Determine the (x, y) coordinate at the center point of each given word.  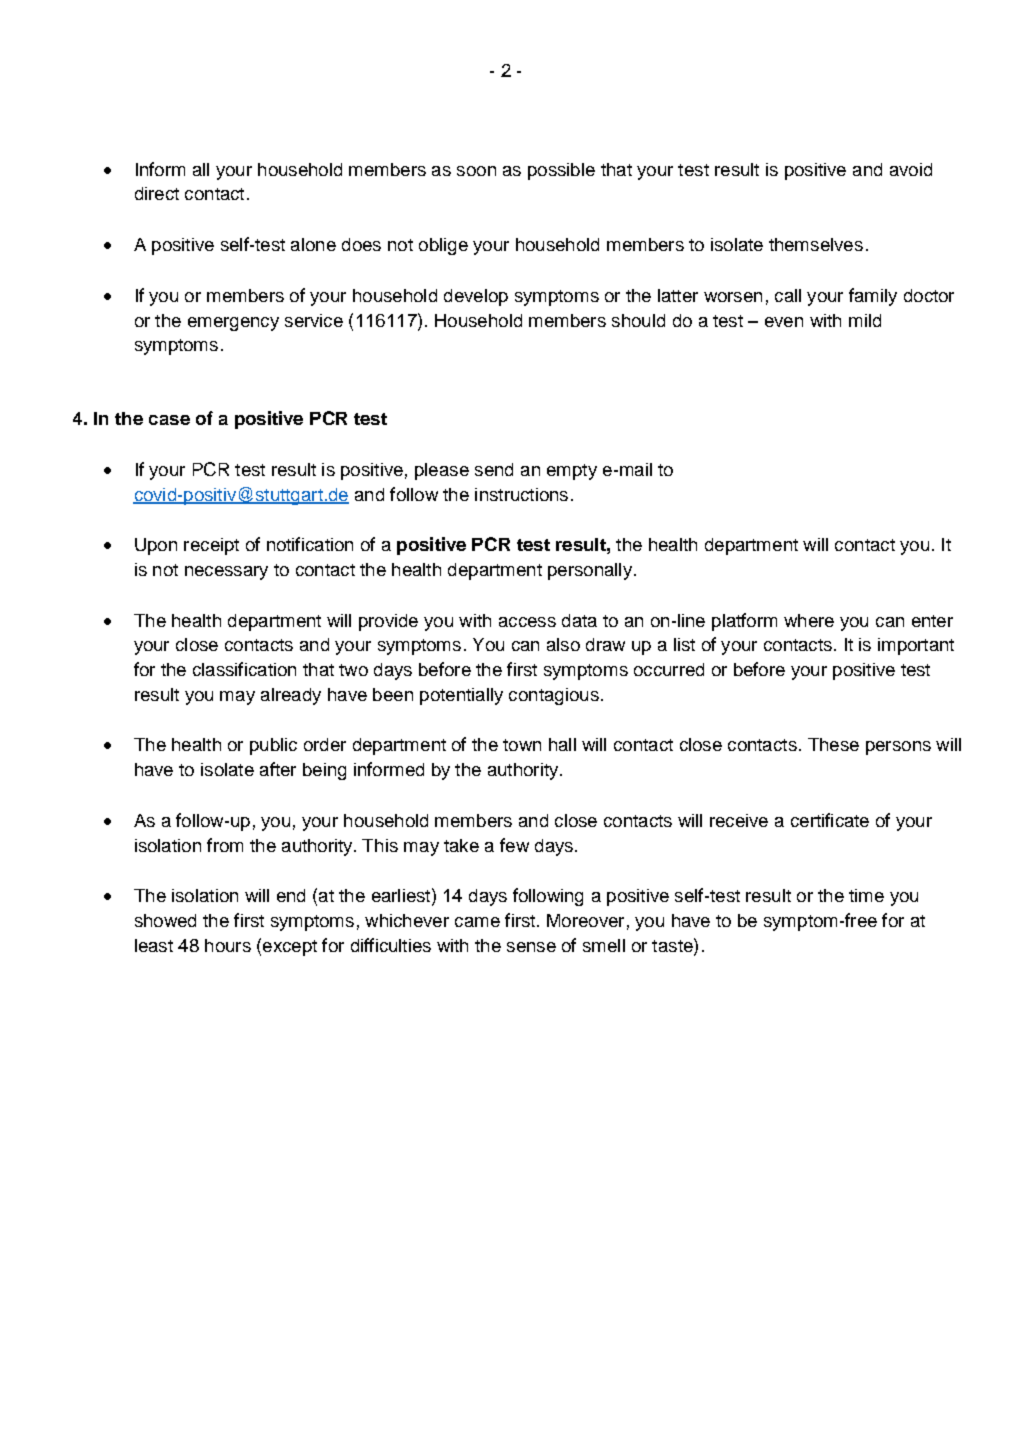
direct (157, 193)
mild (865, 320)
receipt (211, 546)
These (833, 744)
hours (228, 945)
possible (561, 171)
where (809, 620)
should (638, 320)
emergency (233, 324)
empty (572, 472)
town (522, 745)
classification (244, 669)
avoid (911, 169)
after (278, 769)
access (527, 622)
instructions (521, 494)
